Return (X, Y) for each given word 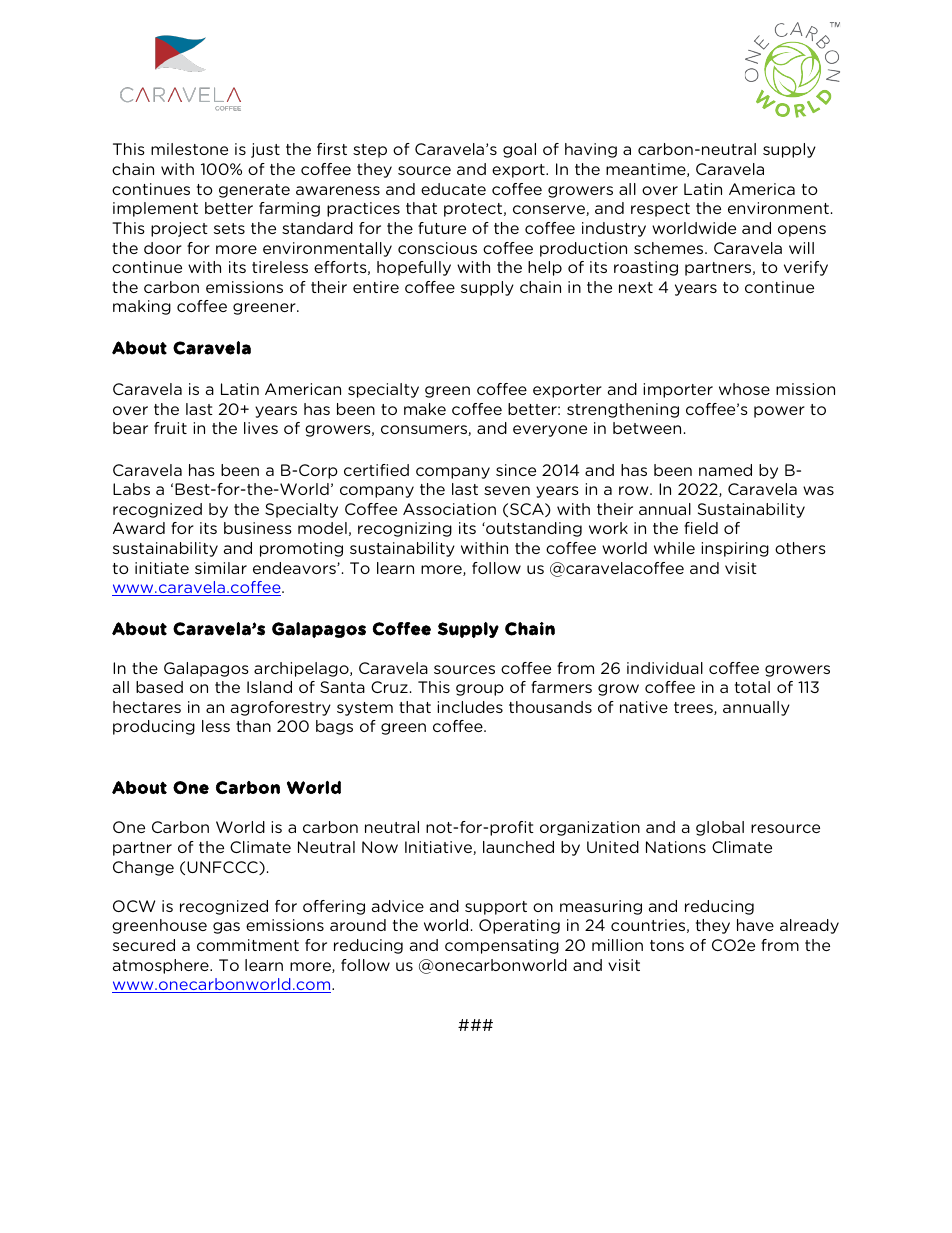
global (720, 828)
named (725, 470)
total (752, 687)
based (159, 687)
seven (507, 490)
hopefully (414, 268)
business (258, 528)
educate (453, 189)
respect (660, 210)
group (480, 690)
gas (226, 928)
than (253, 726)
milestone (189, 149)
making (142, 307)
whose (744, 389)
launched (518, 847)
